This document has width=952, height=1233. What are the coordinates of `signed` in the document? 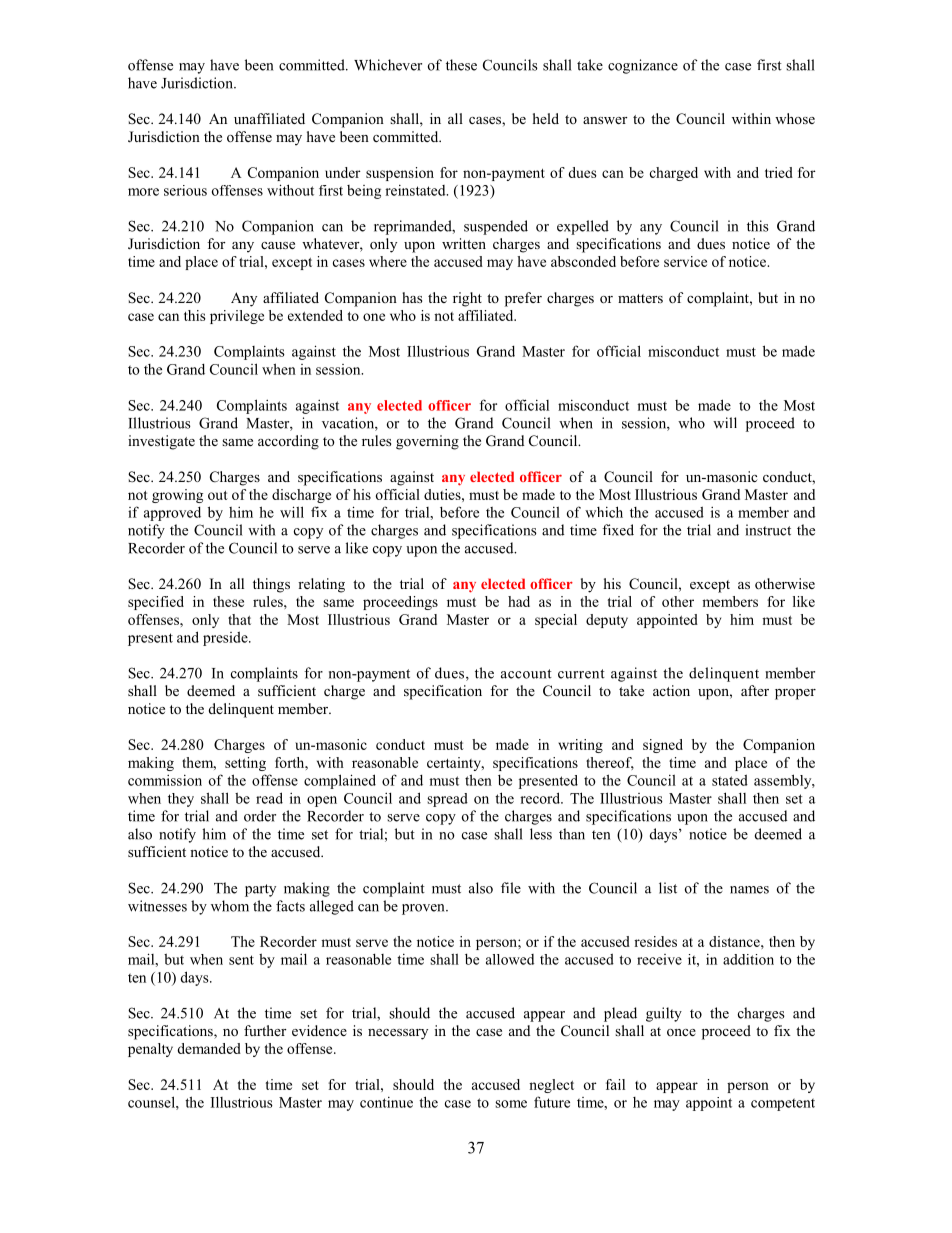 It's located at (663, 746).
